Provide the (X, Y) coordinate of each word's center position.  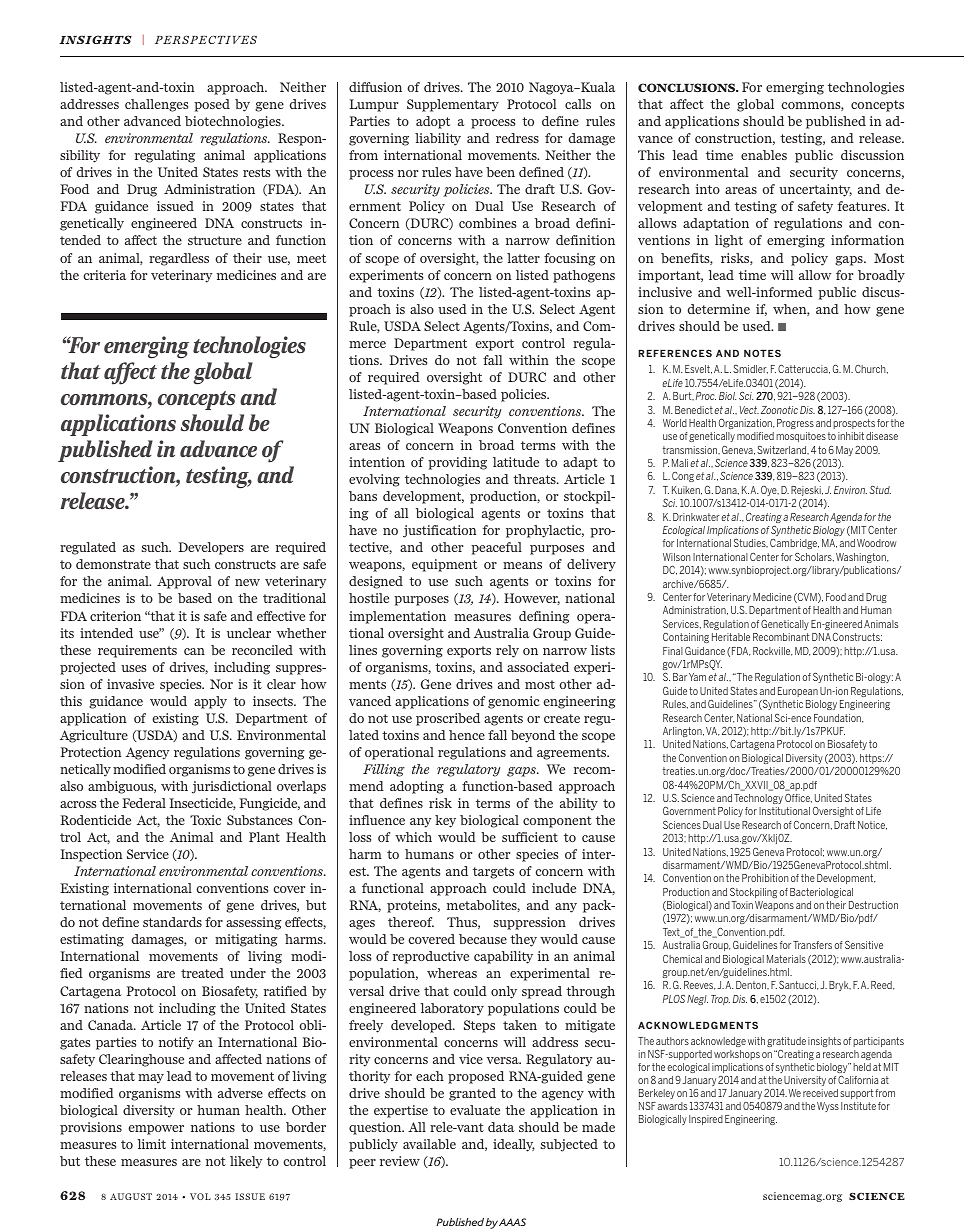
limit (151, 1144)
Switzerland (783, 450)
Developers (211, 548)
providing (457, 463)
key (445, 821)
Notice (872, 825)
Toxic (205, 820)
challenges (156, 105)
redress (517, 138)
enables (764, 155)
